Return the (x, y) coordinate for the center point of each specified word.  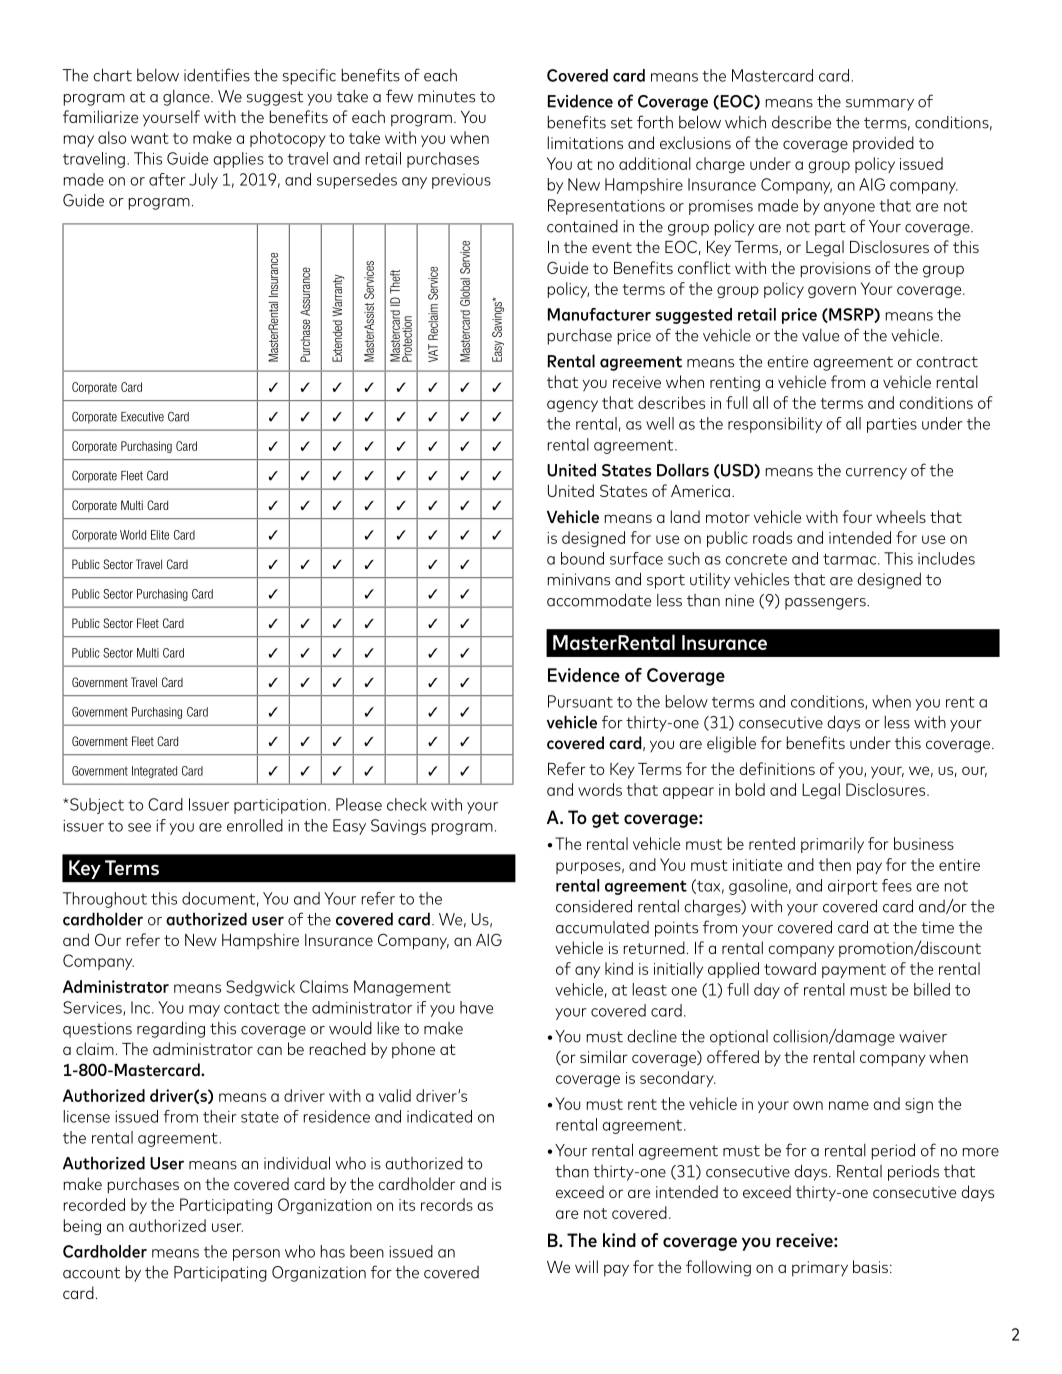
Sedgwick (260, 988)
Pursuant (580, 701)
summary (880, 105)
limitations (585, 142)
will (586, 1266)
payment (854, 971)
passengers (826, 604)
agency (572, 406)
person (256, 1255)
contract (947, 362)
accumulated (602, 927)
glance (187, 98)
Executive (142, 417)
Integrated (154, 772)
